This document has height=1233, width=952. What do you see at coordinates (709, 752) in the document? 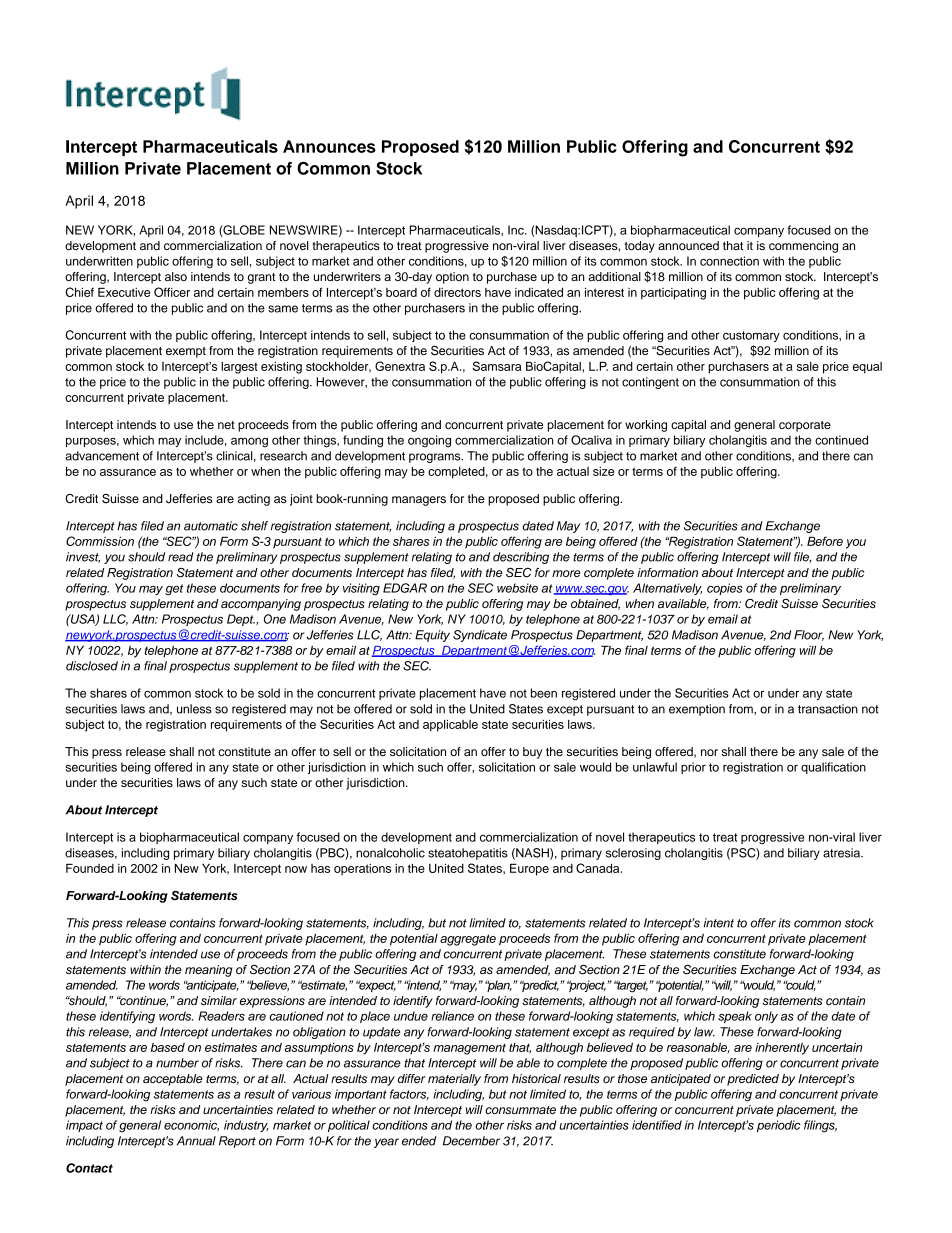
I see `nor` at bounding box center [709, 752].
